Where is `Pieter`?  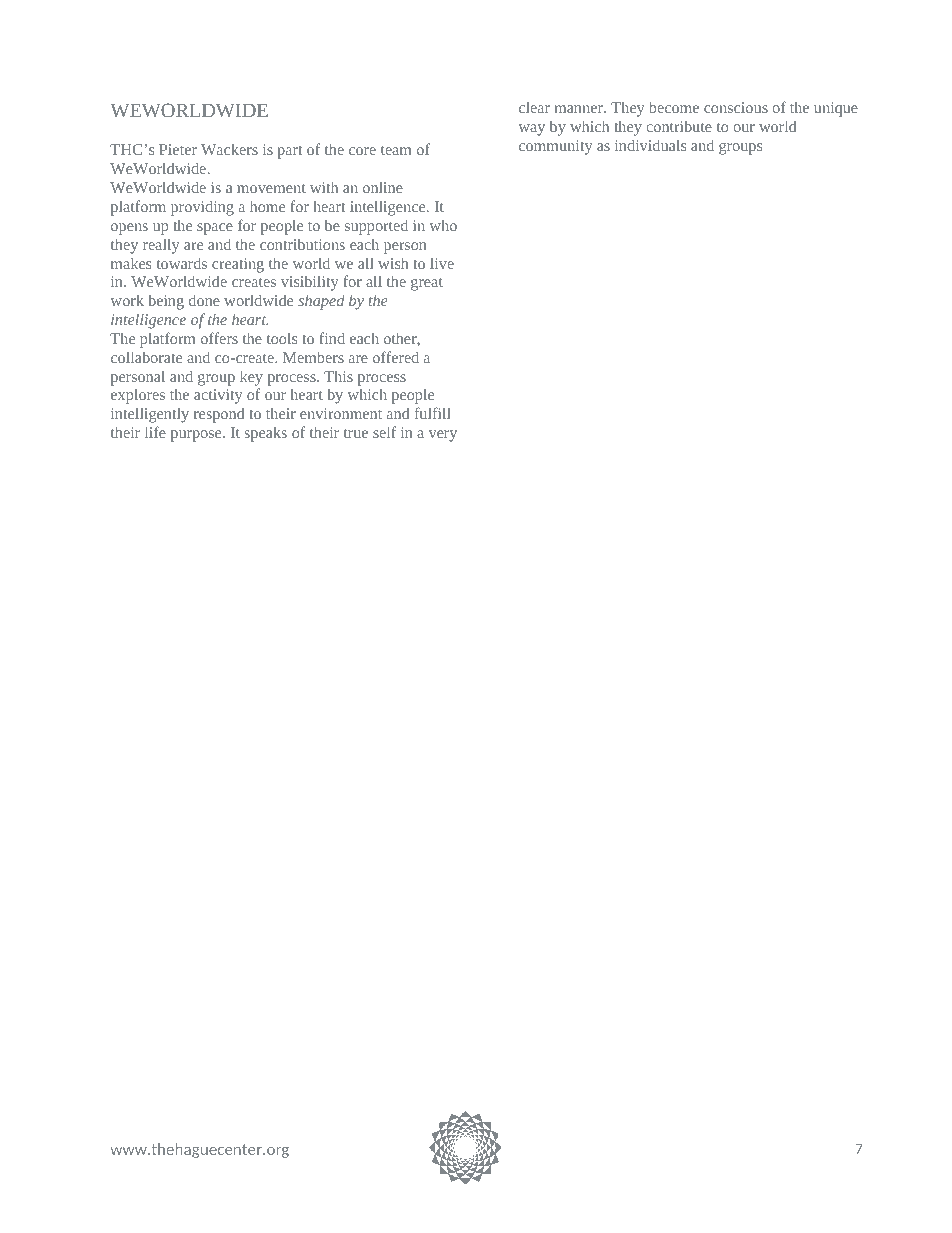 Pieter is located at coordinates (178, 149).
